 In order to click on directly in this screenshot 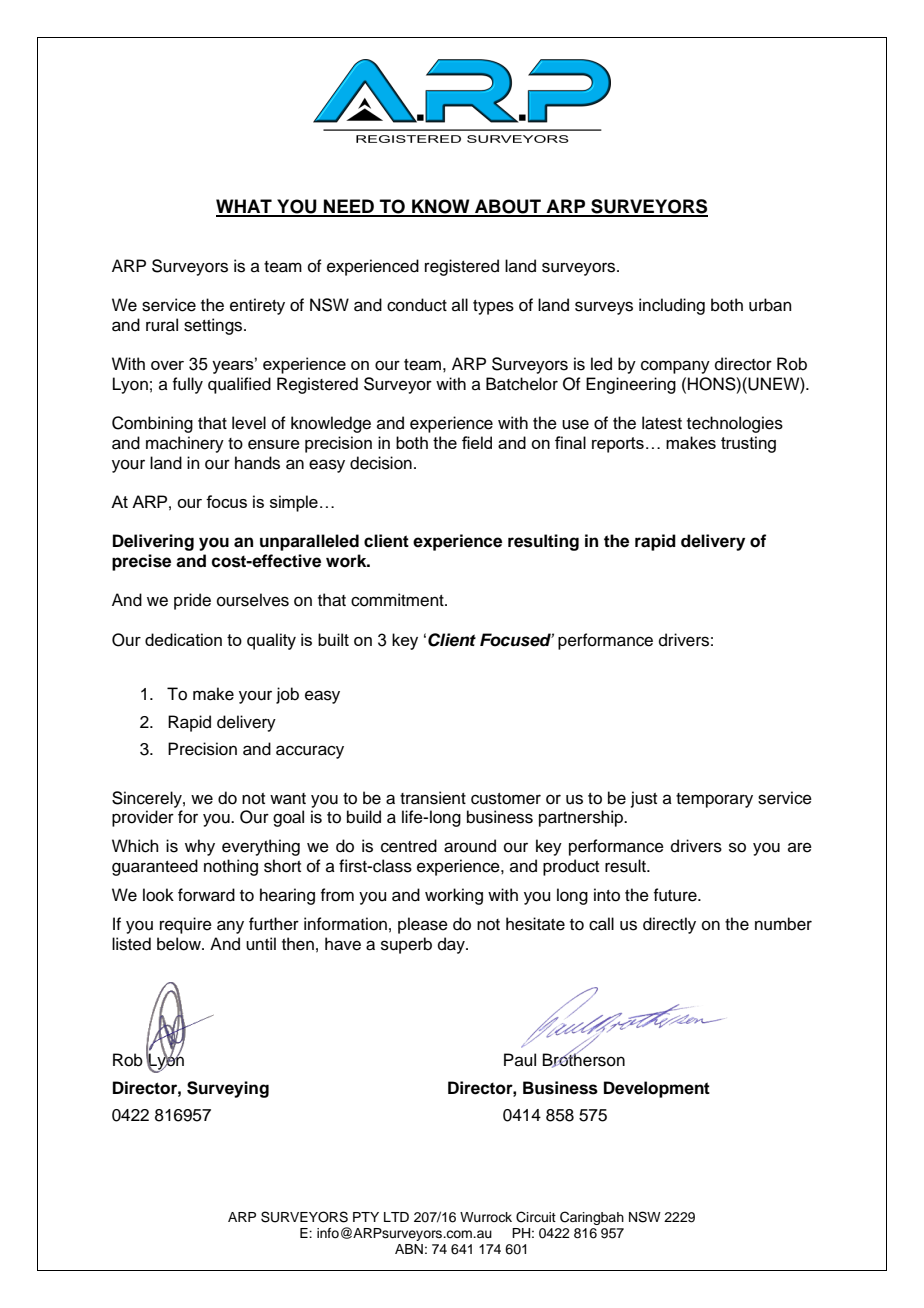, I will do `click(669, 925)`.
